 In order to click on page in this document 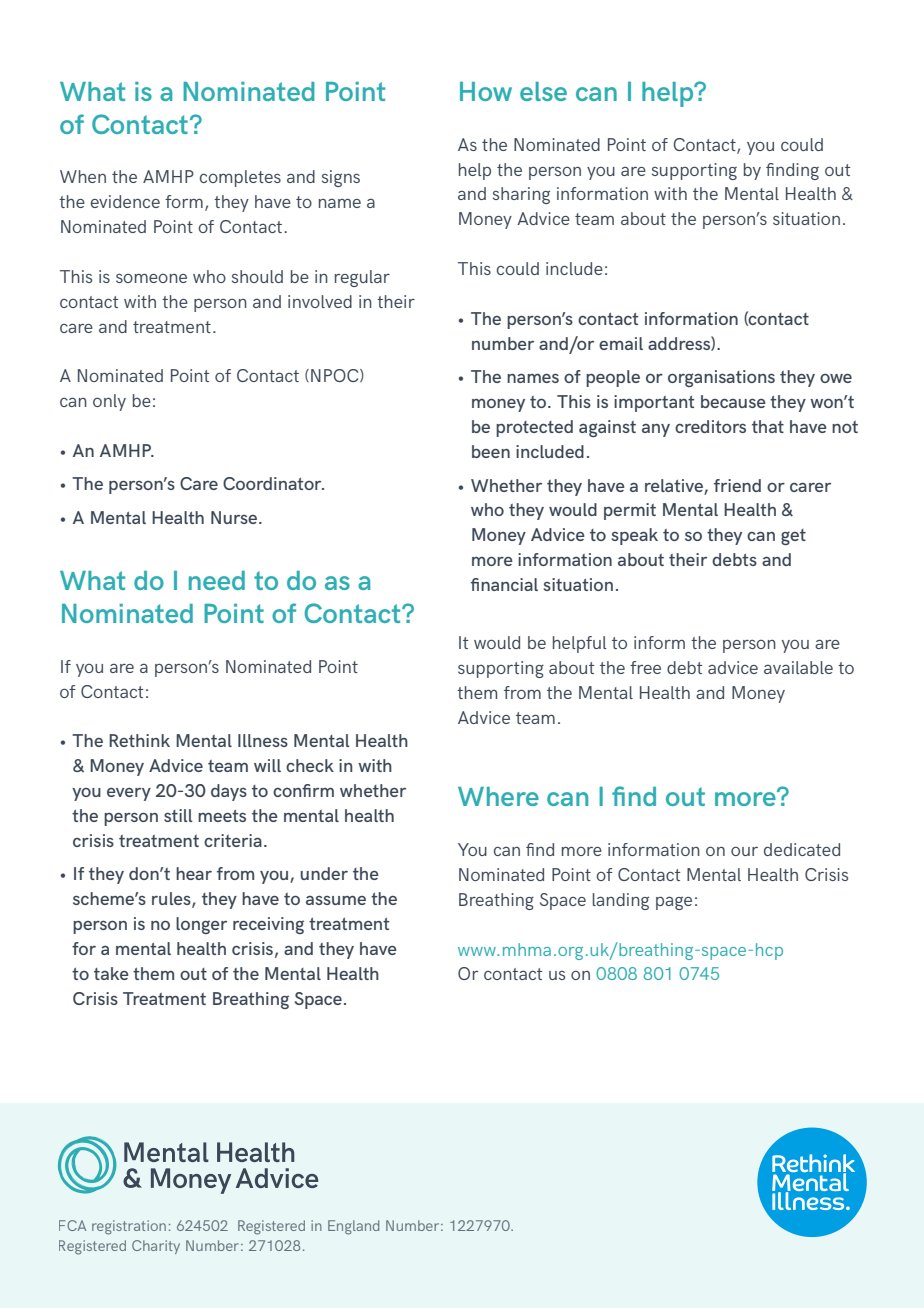, I will do `click(674, 903)`.
